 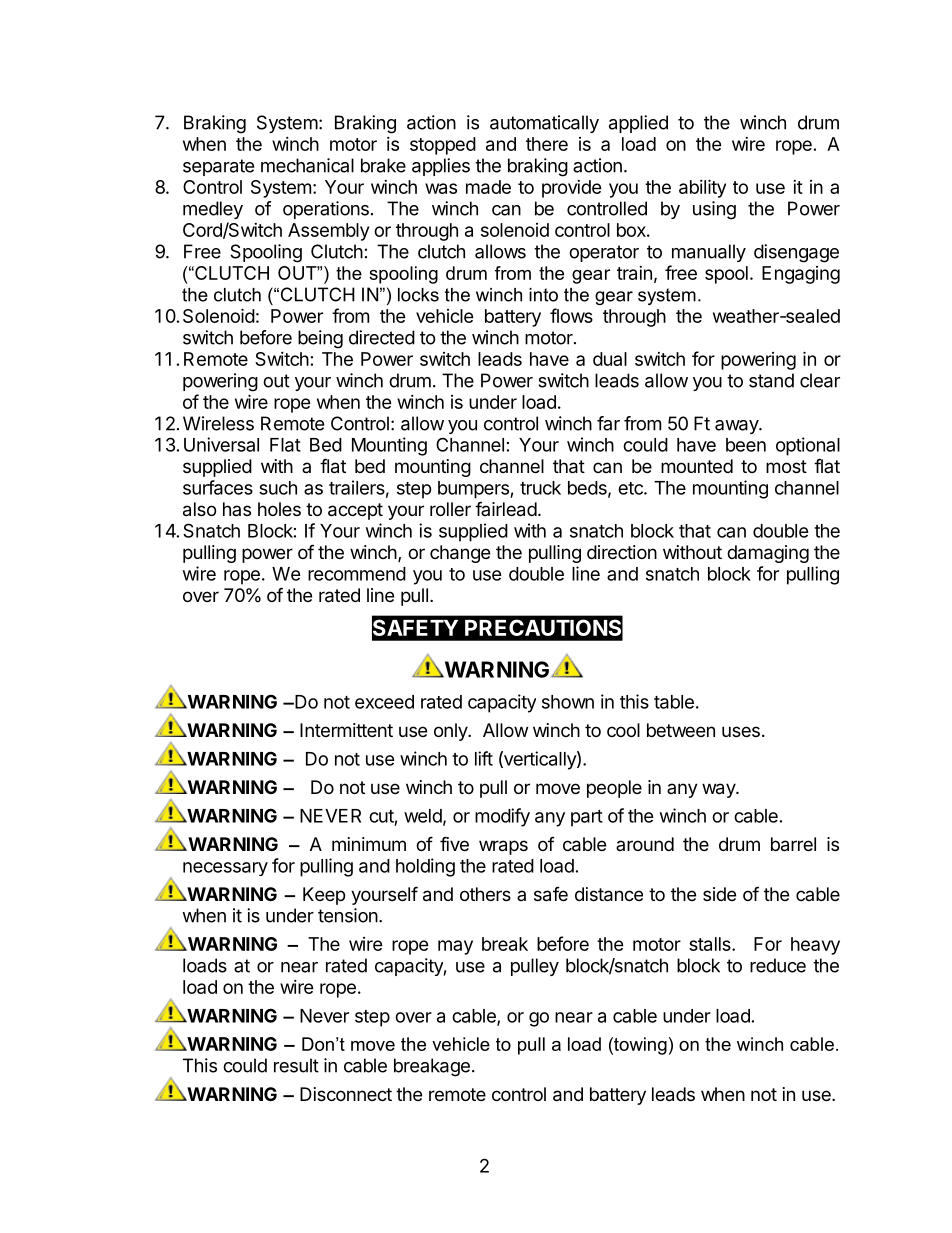 What do you see at coordinates (307, 165) in the page?
I see `mechanical` at bounding box center [307, 165].
